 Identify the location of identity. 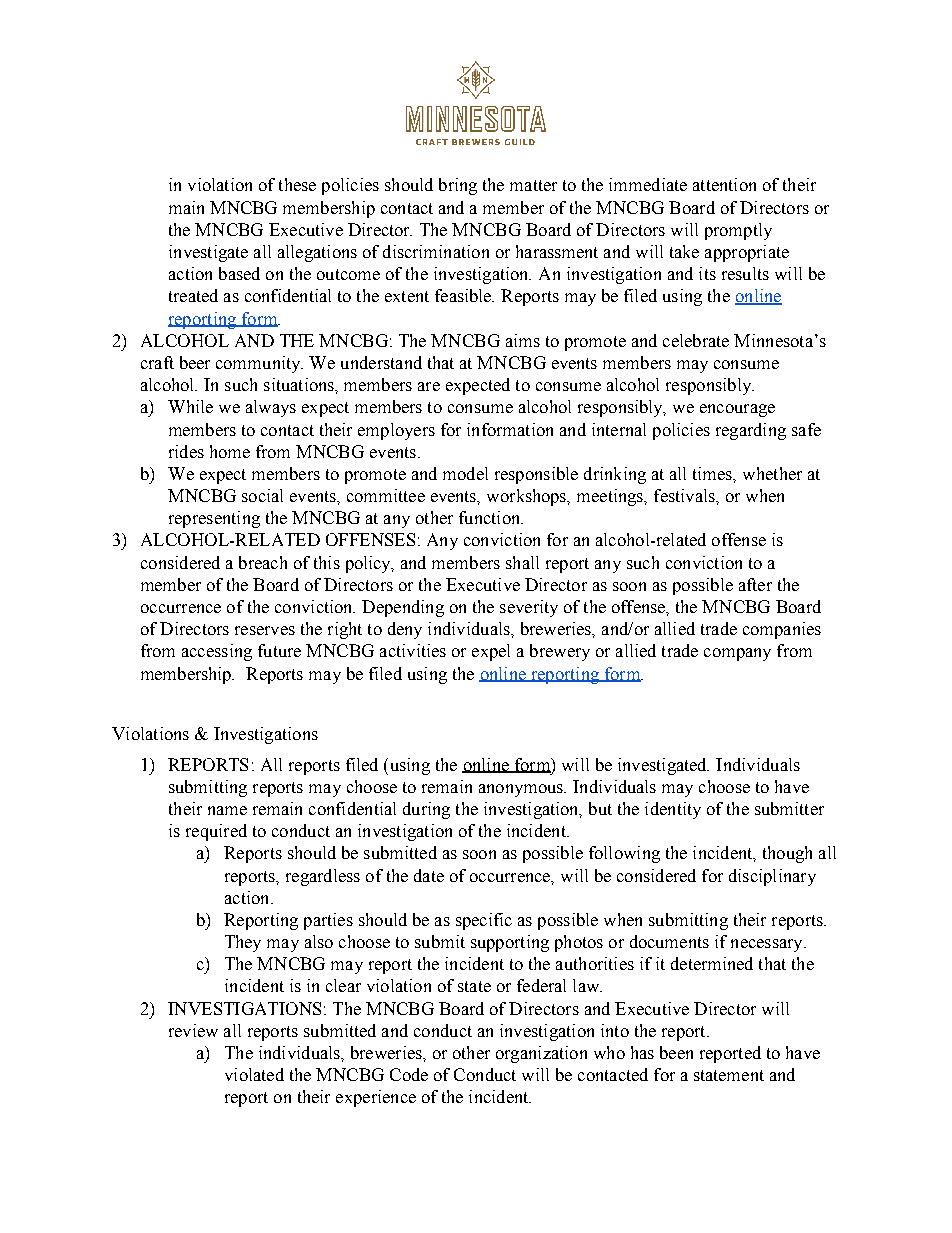
(673, 810).
